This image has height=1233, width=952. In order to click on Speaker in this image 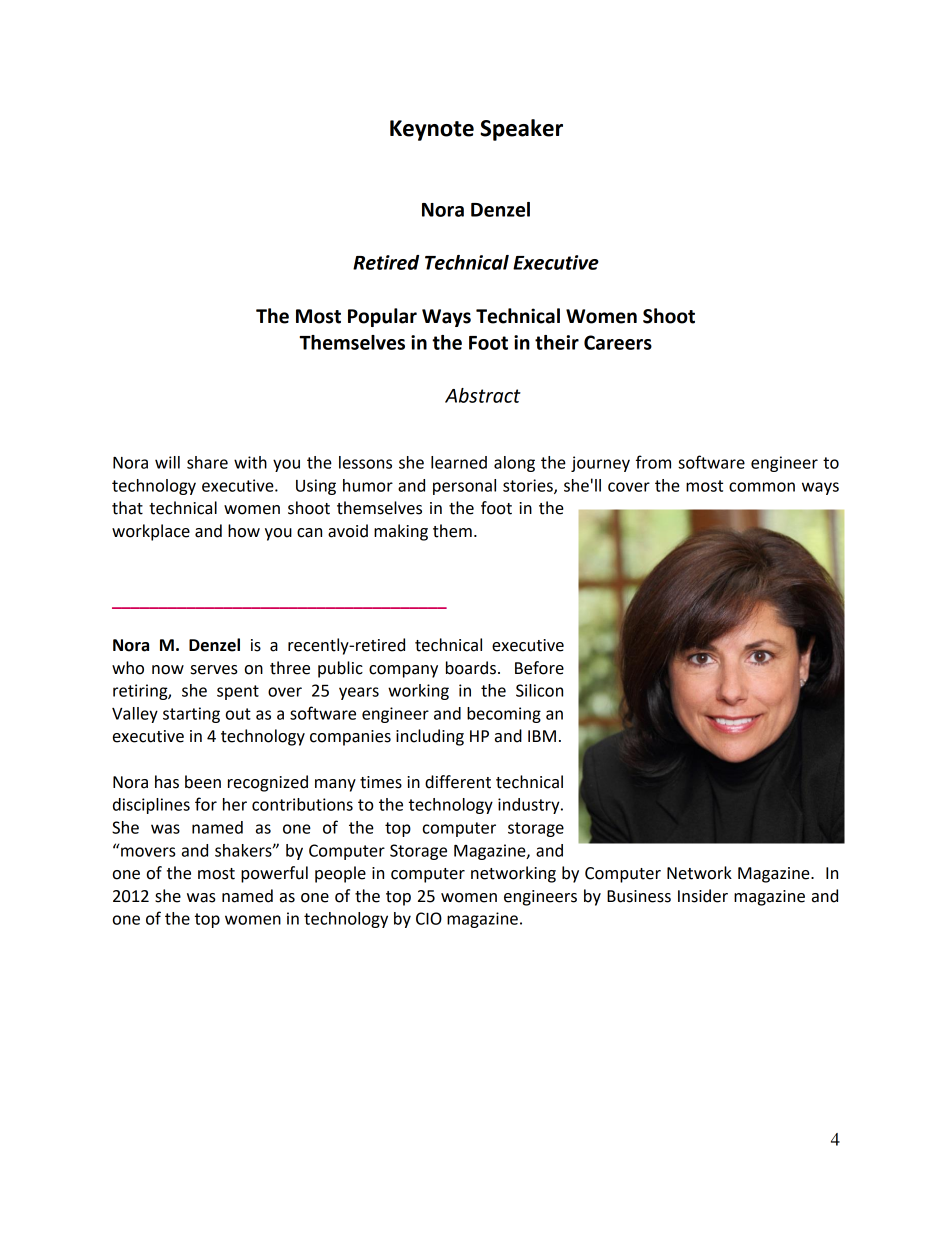, I will do `click(521, 130)`.
